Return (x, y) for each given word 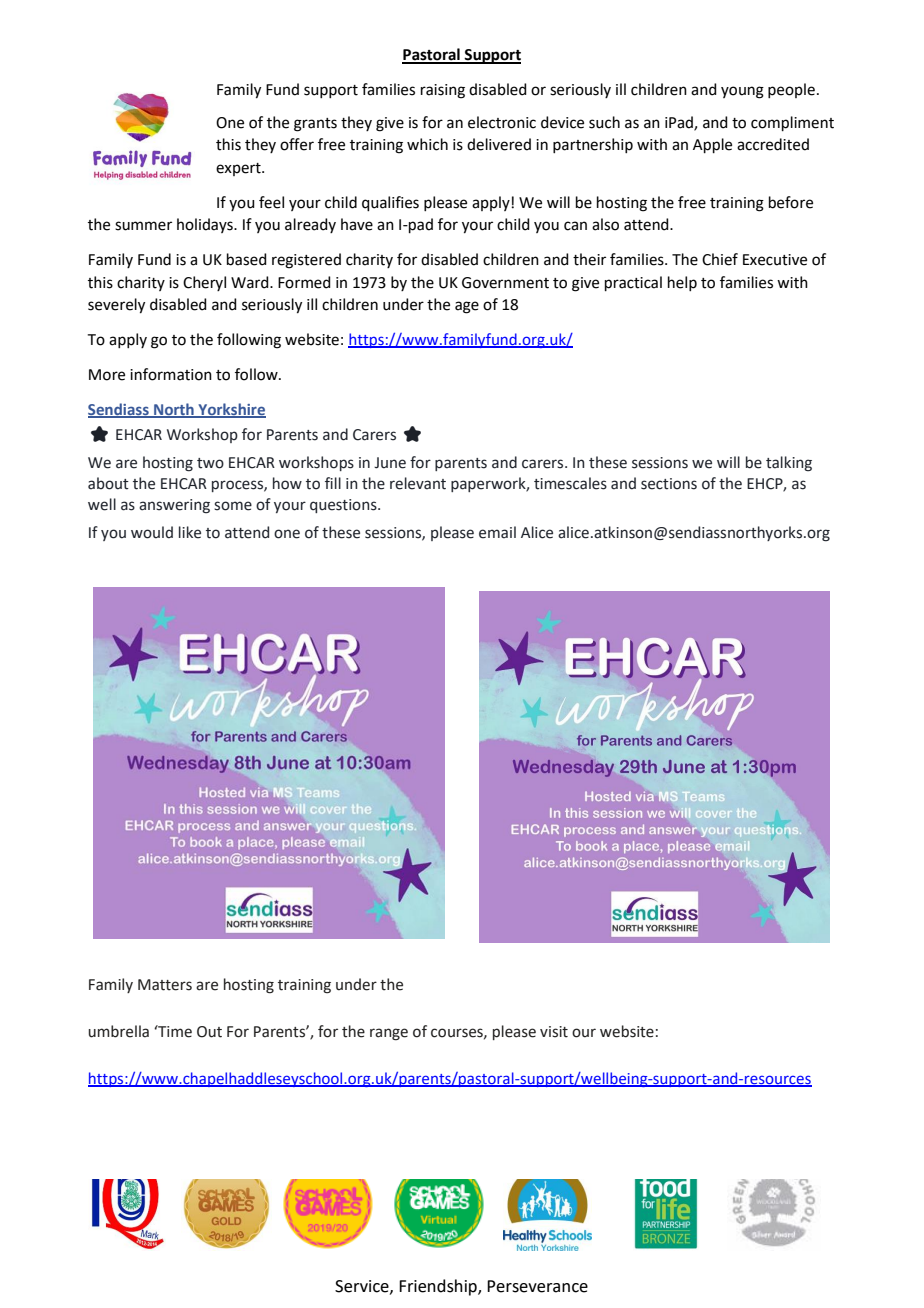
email (497, 532)
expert (239, 169)
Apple (712, 145)
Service (363, 1287)
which (427, 144)
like (190, 532)
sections (669, 484)
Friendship (439, 1287)
